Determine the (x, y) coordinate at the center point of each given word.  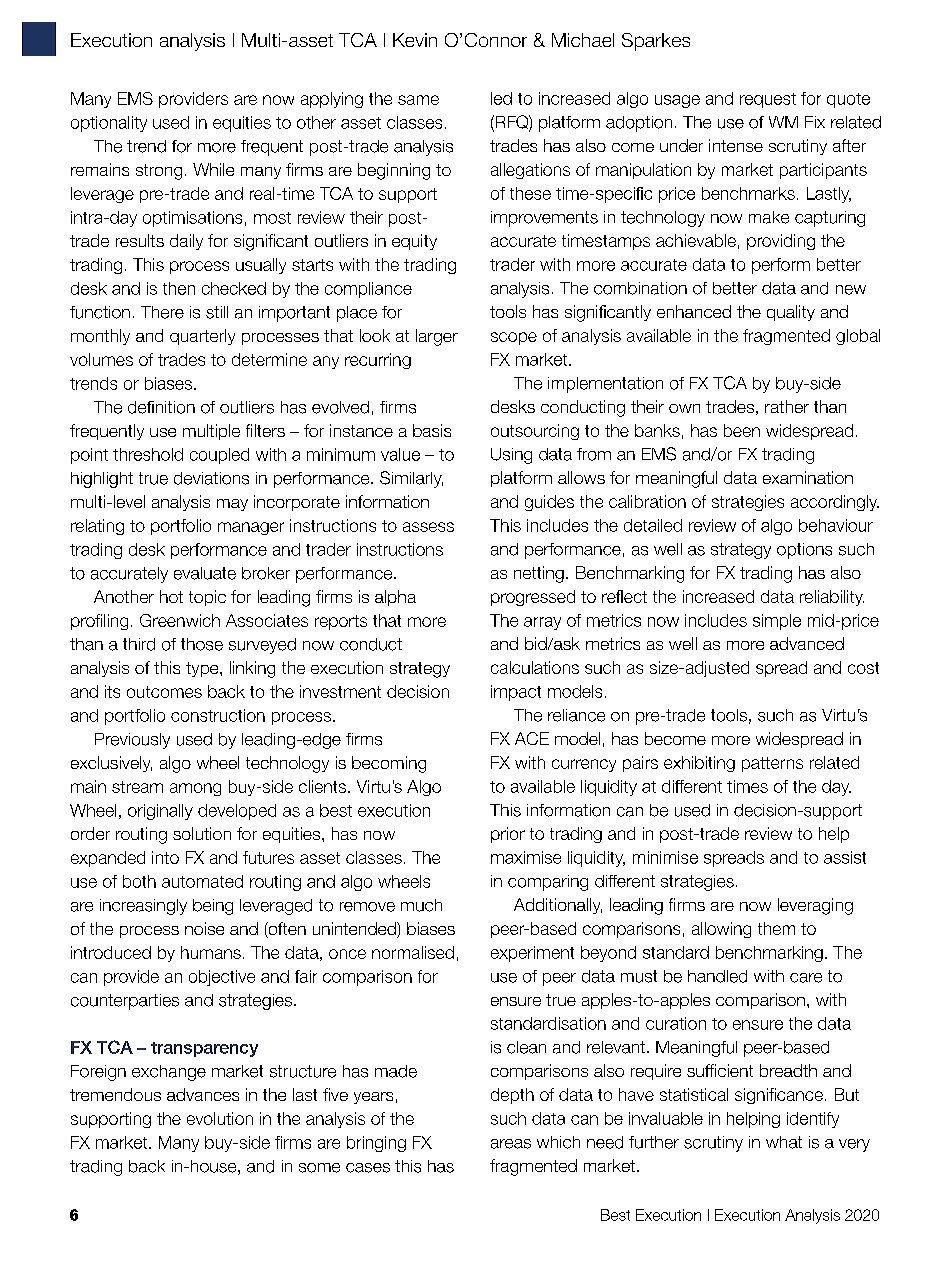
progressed (533, 598)
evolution (220, 1118)
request (768, 100)
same (418, 100)
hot (171, 596)
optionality (109, 124)
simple (777, 622)
